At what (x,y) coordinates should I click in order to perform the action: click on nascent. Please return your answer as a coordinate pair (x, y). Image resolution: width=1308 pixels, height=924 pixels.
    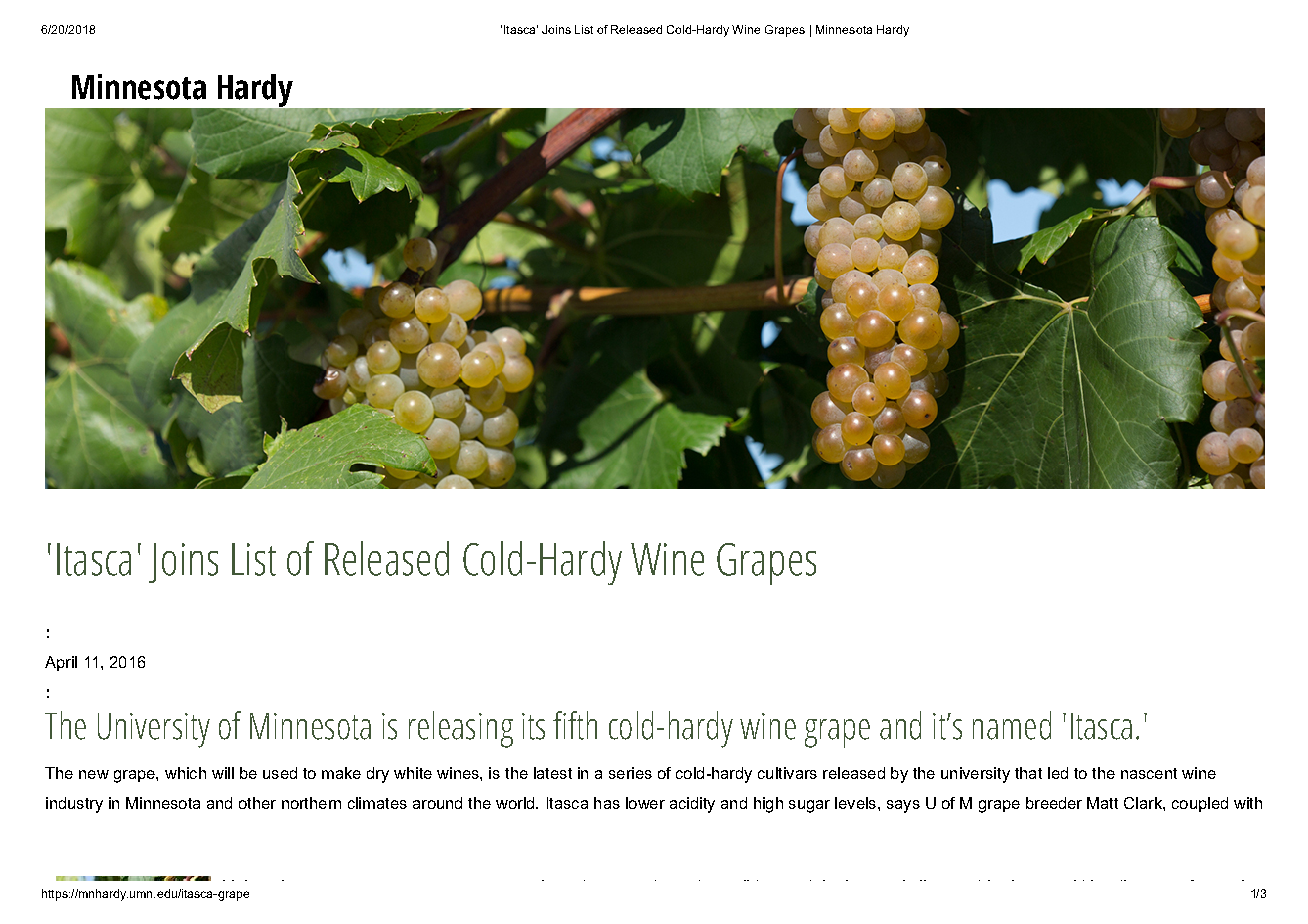
    Looking at the image, I should click on (1149, 773).
